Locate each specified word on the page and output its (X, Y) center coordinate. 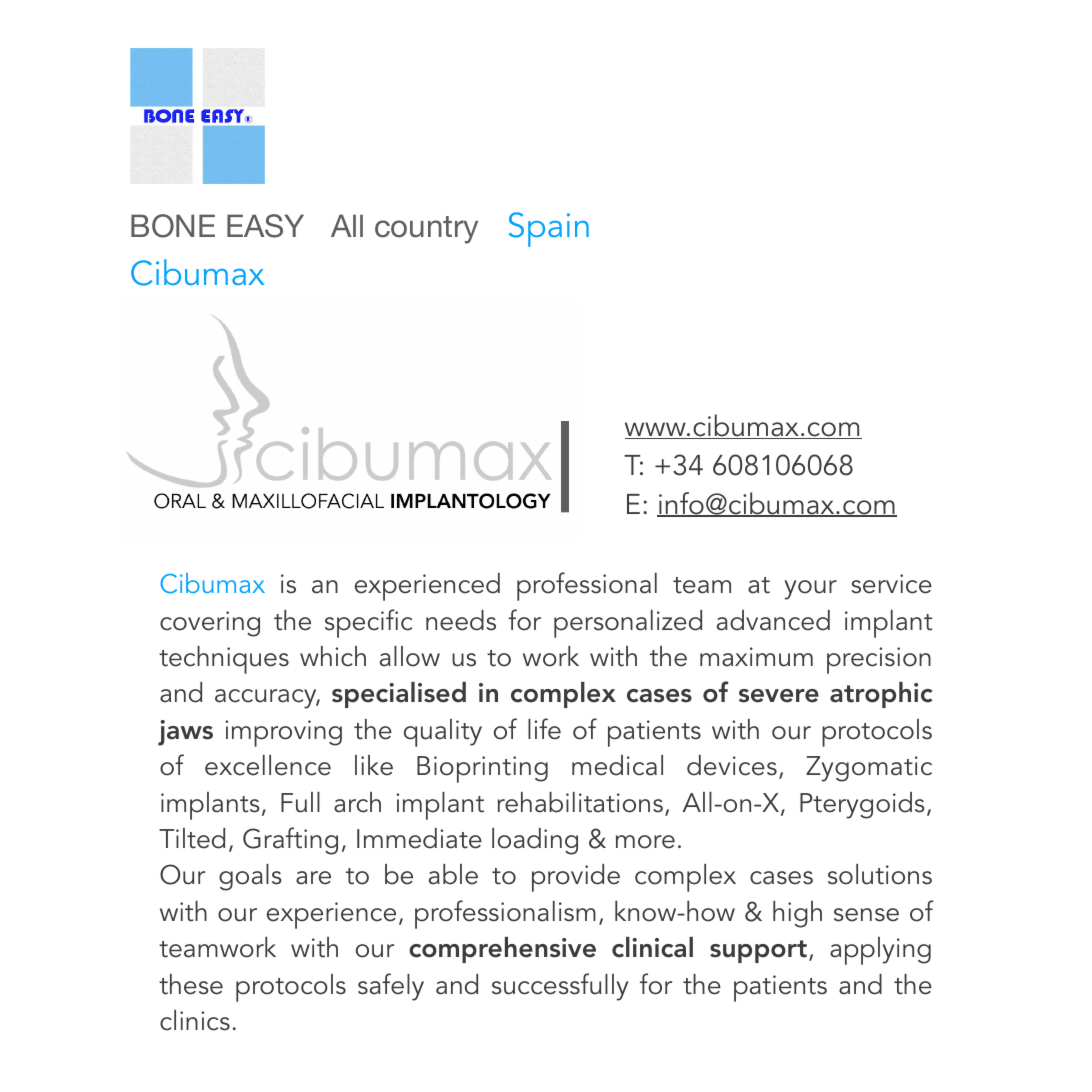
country (426, 230)
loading (535, 841)
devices (732, 765)
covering (210, 624)
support (758, 951)
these (191, 984)
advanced (773, 620)
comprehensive (502, 950)
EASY (265, 226)
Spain (549, 229)
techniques (224, 660)
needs (461, 620)
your (811, 590)
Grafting (290, 841)
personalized (628, 624)
